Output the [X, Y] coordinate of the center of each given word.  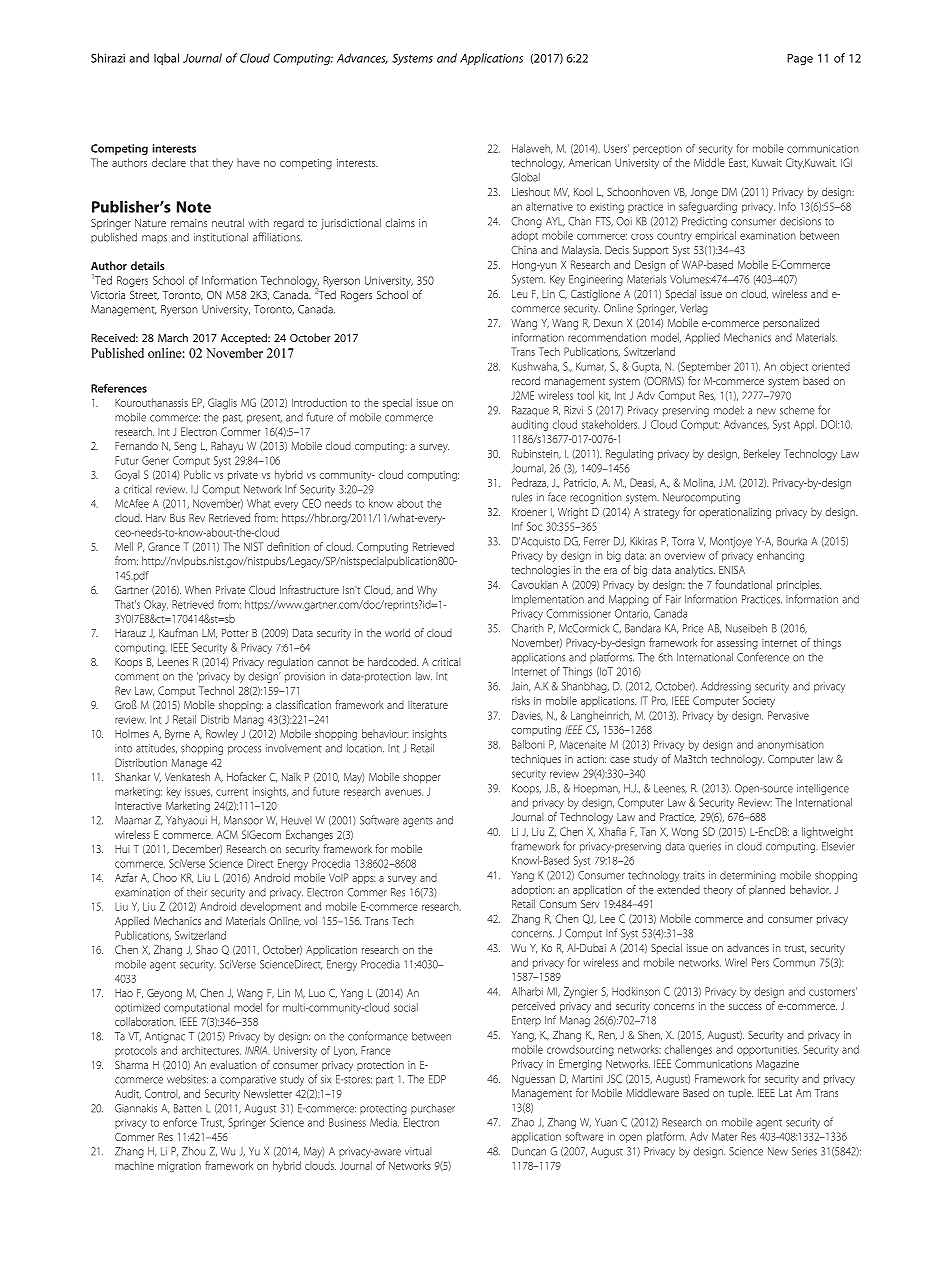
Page [800, 59]
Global [525, 177]
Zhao [523, 1122]
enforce [180, 1122]
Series [804, 1151]
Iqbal [166, 59]
